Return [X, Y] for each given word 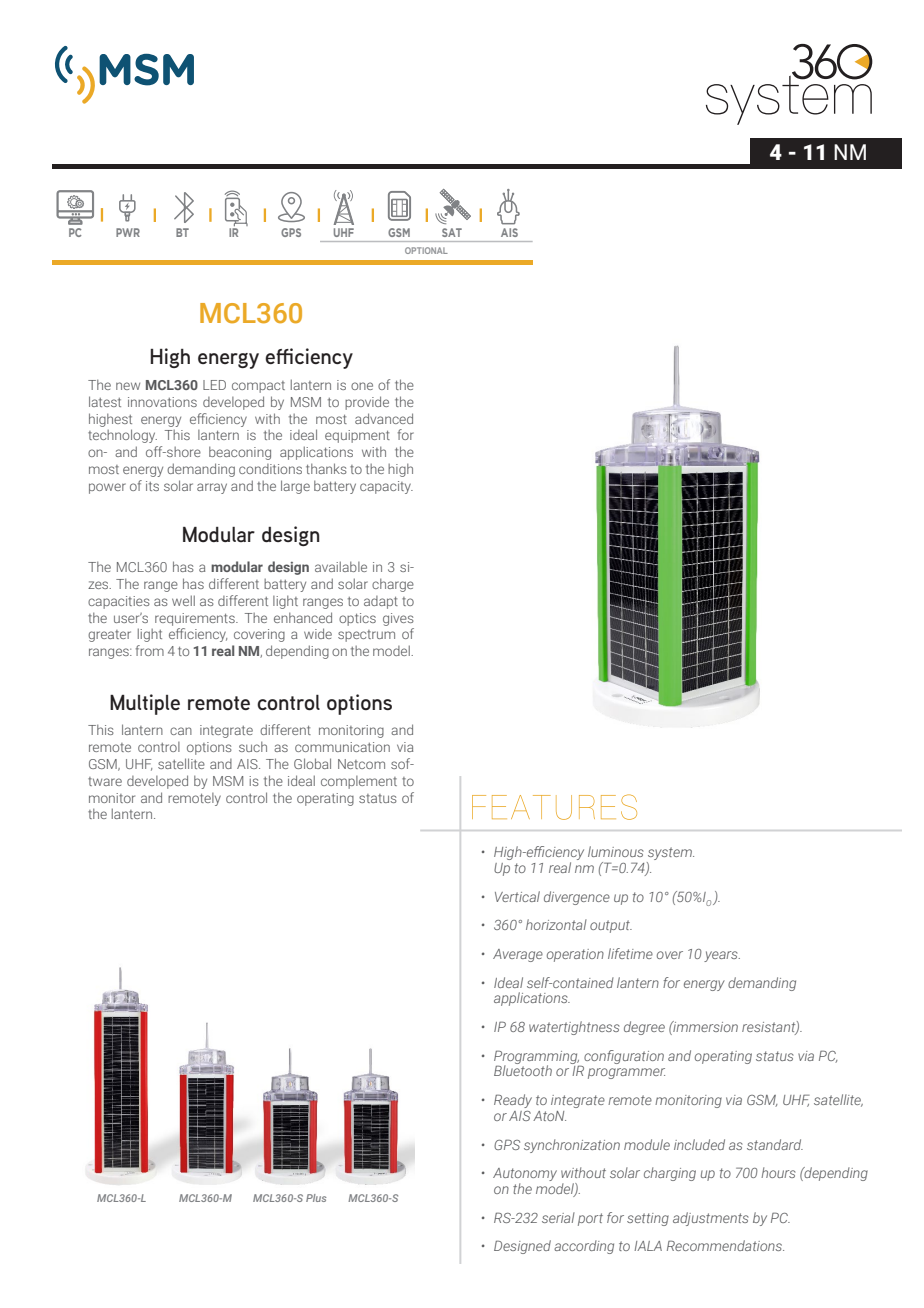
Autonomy [525, 1176]
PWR [128, 232]
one [362, 386]
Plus [316, 1198]
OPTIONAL [426, 250]
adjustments [711, 1219]
